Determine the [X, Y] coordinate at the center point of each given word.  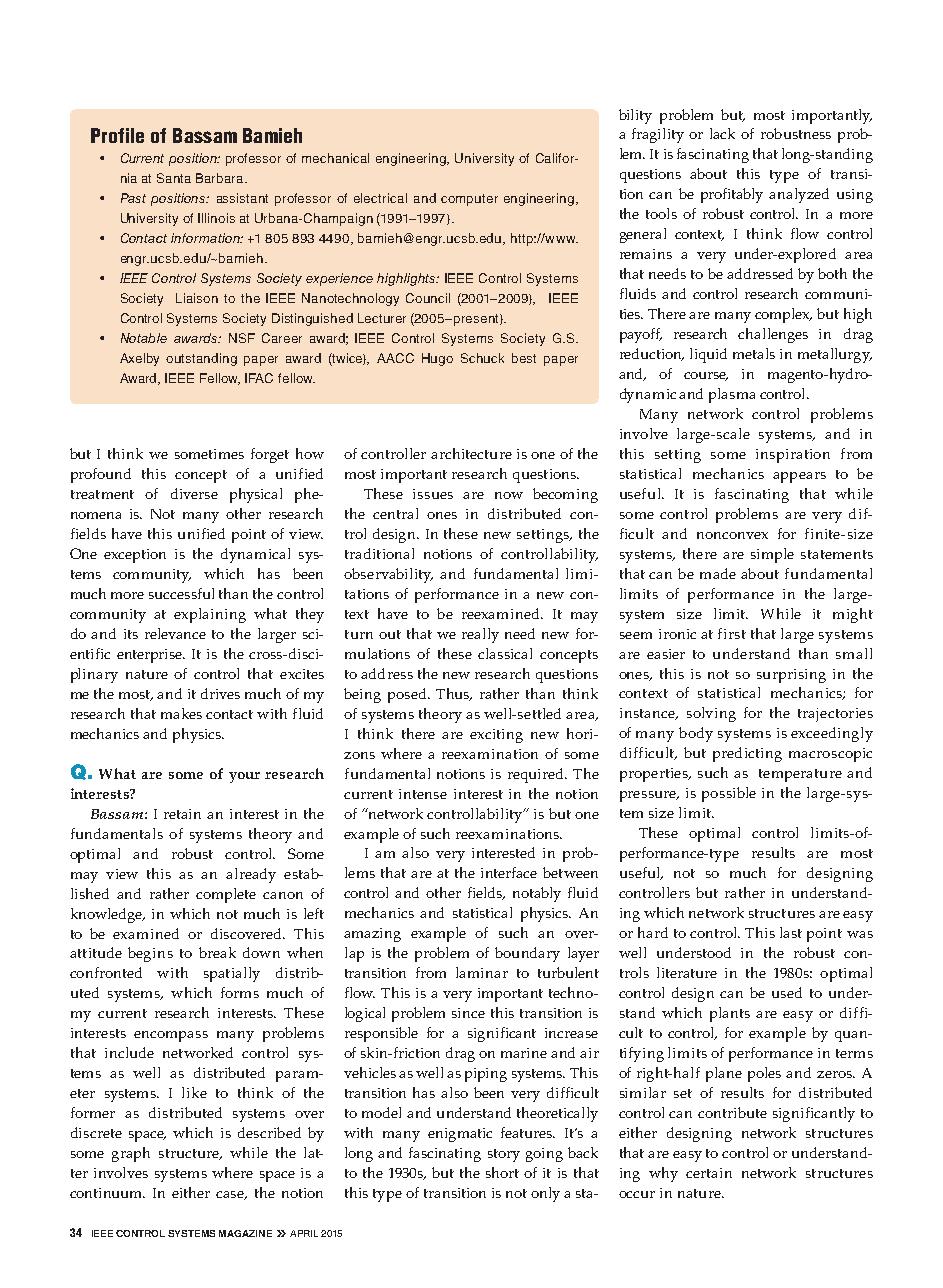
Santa [174, 178]
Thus [454, 694]
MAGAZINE [245, 1233]
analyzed [799, 195]
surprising [791, 676]
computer [469, 200]
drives [220, 693]
